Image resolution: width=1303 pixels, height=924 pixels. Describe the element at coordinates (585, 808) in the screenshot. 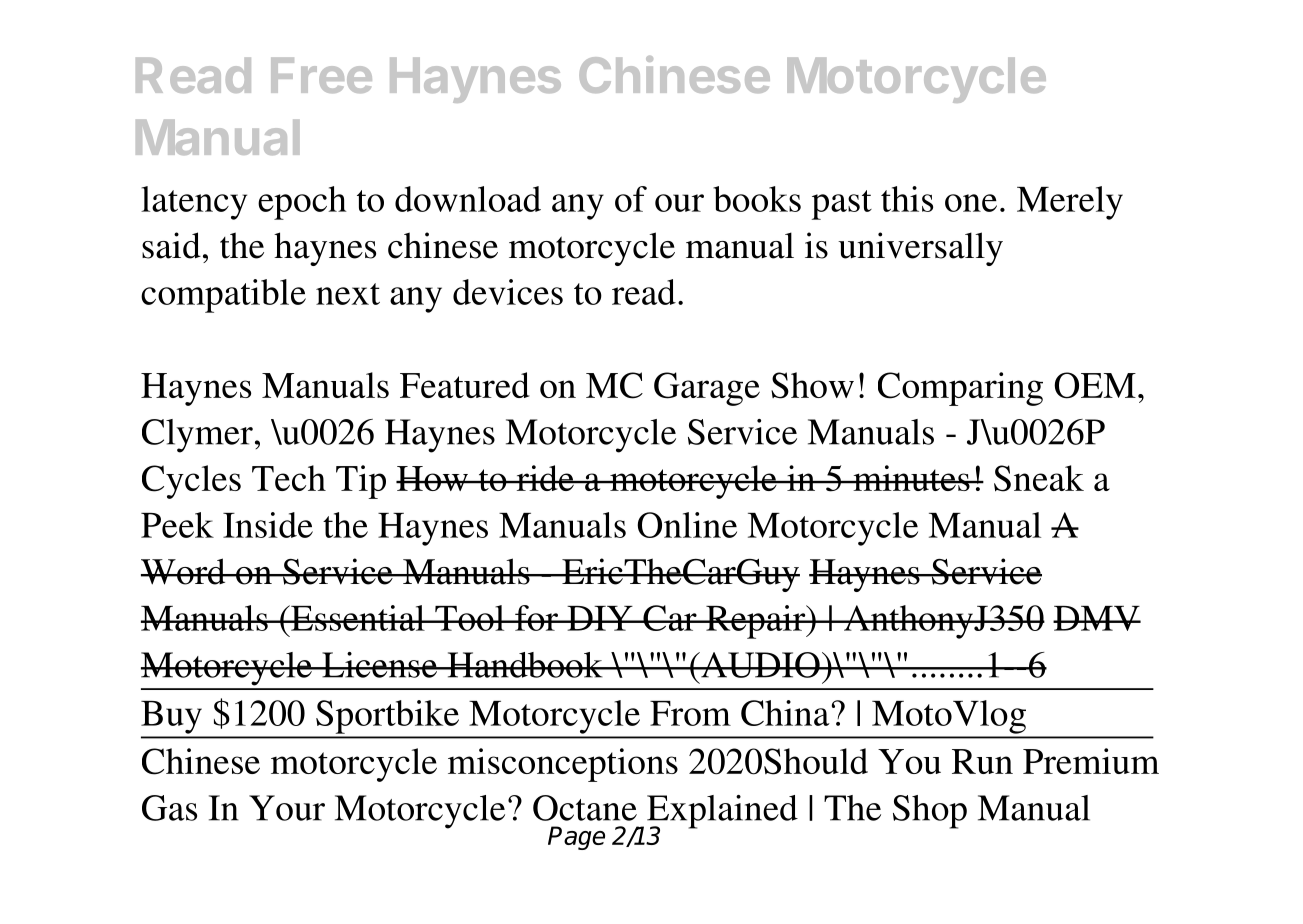

I see `Octane` at that location.
